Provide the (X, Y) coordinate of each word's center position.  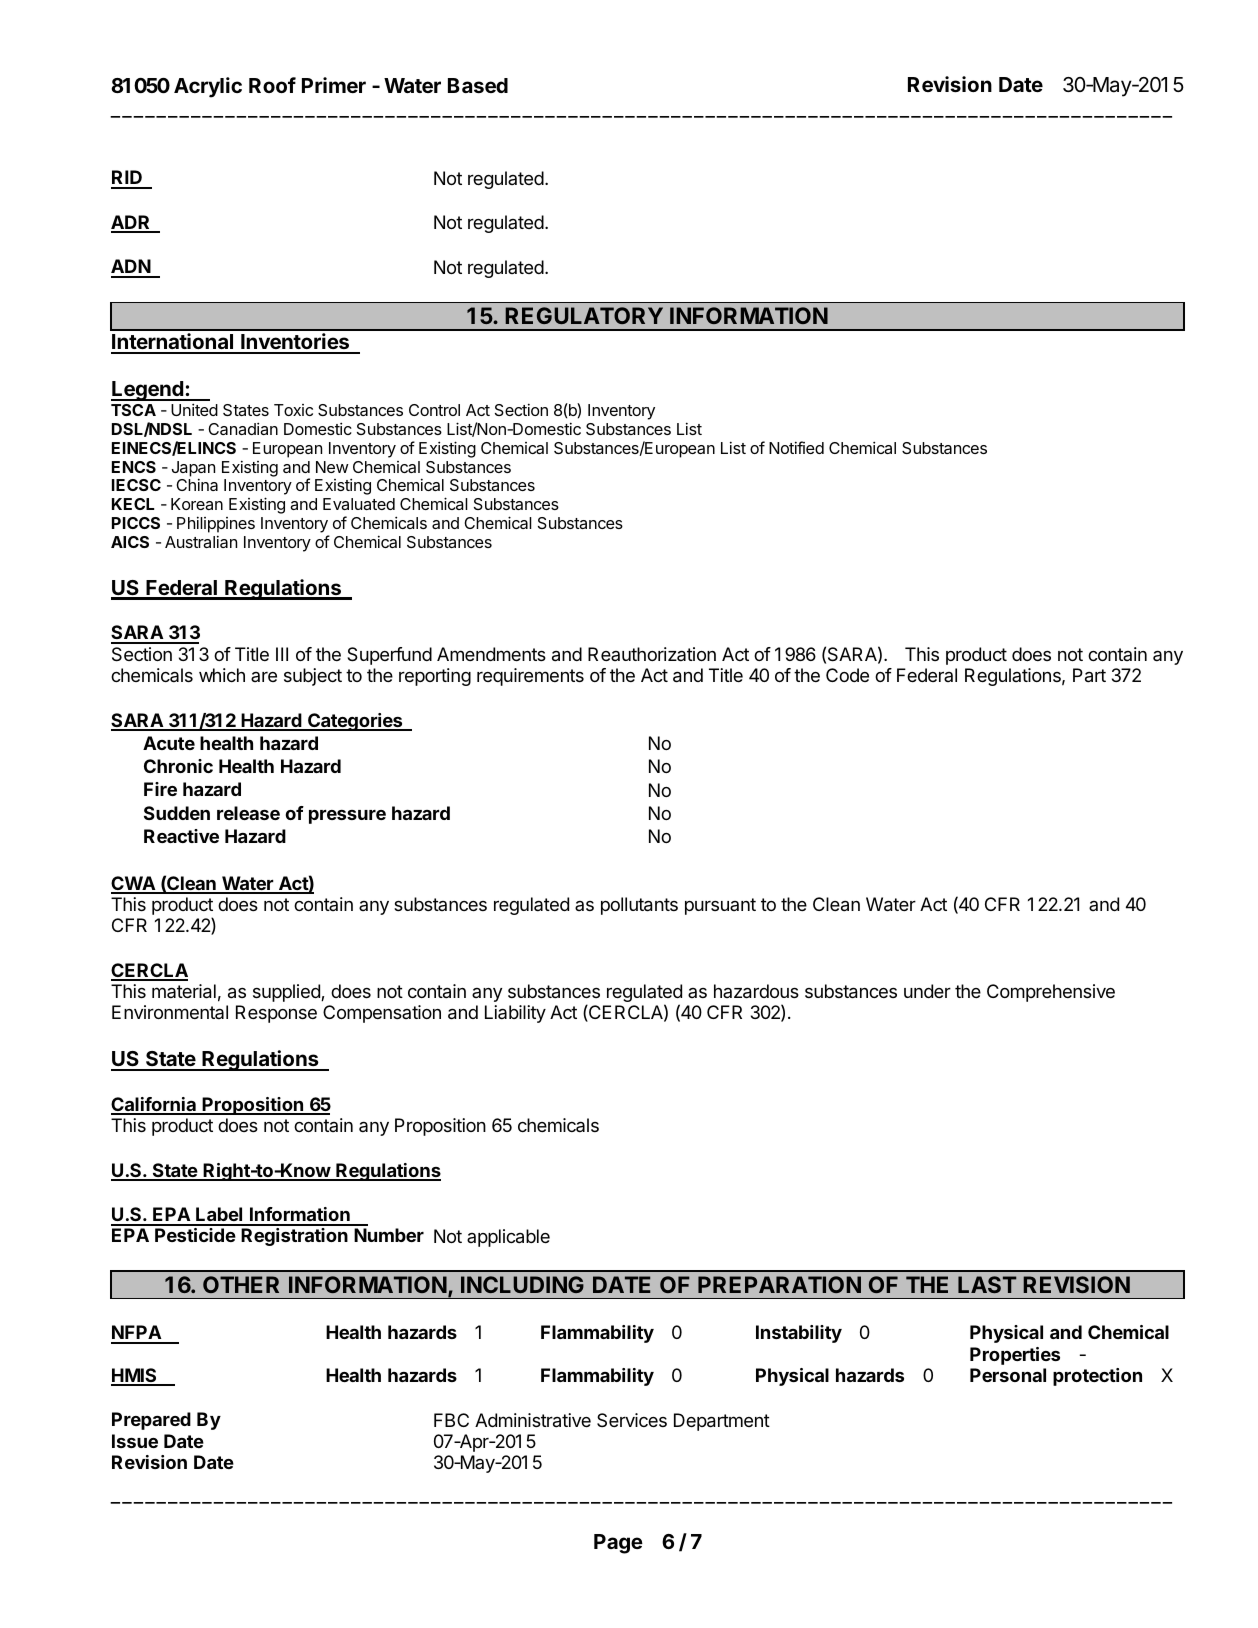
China (197, 484)
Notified (796, 447)
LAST (987, 1284)
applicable (508, 1238)
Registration (294, 1237)
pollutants (639, 906)
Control (434, 410)
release (248, 813)
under (927, 991)
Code (847, 675)
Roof (272, 85)
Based (478, 85)
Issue (135, 1441)
